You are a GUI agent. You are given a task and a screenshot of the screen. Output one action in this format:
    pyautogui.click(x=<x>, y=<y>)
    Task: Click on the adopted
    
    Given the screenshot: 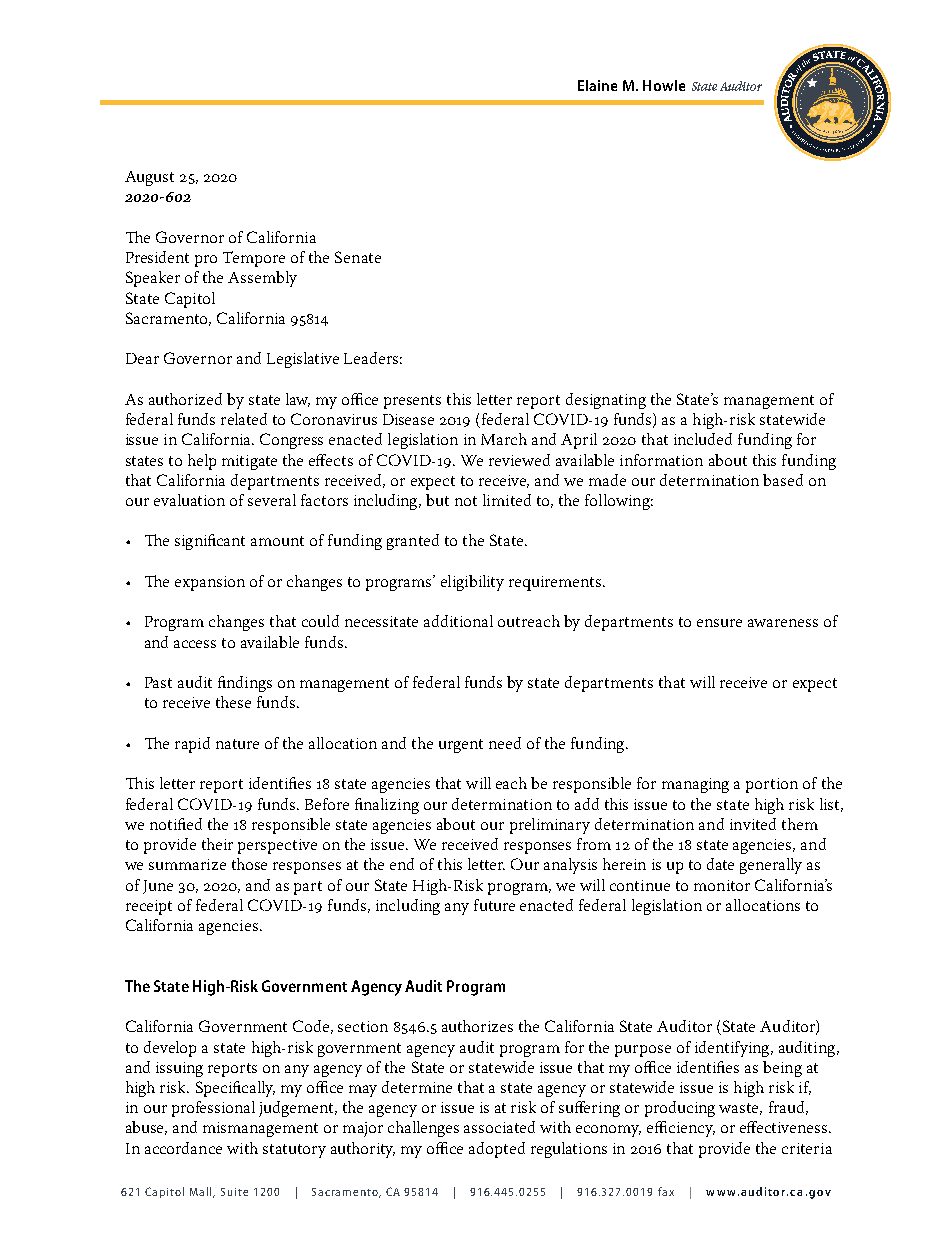 What is the action you would take?
    pyautogui.click(x=497, y=1150)
